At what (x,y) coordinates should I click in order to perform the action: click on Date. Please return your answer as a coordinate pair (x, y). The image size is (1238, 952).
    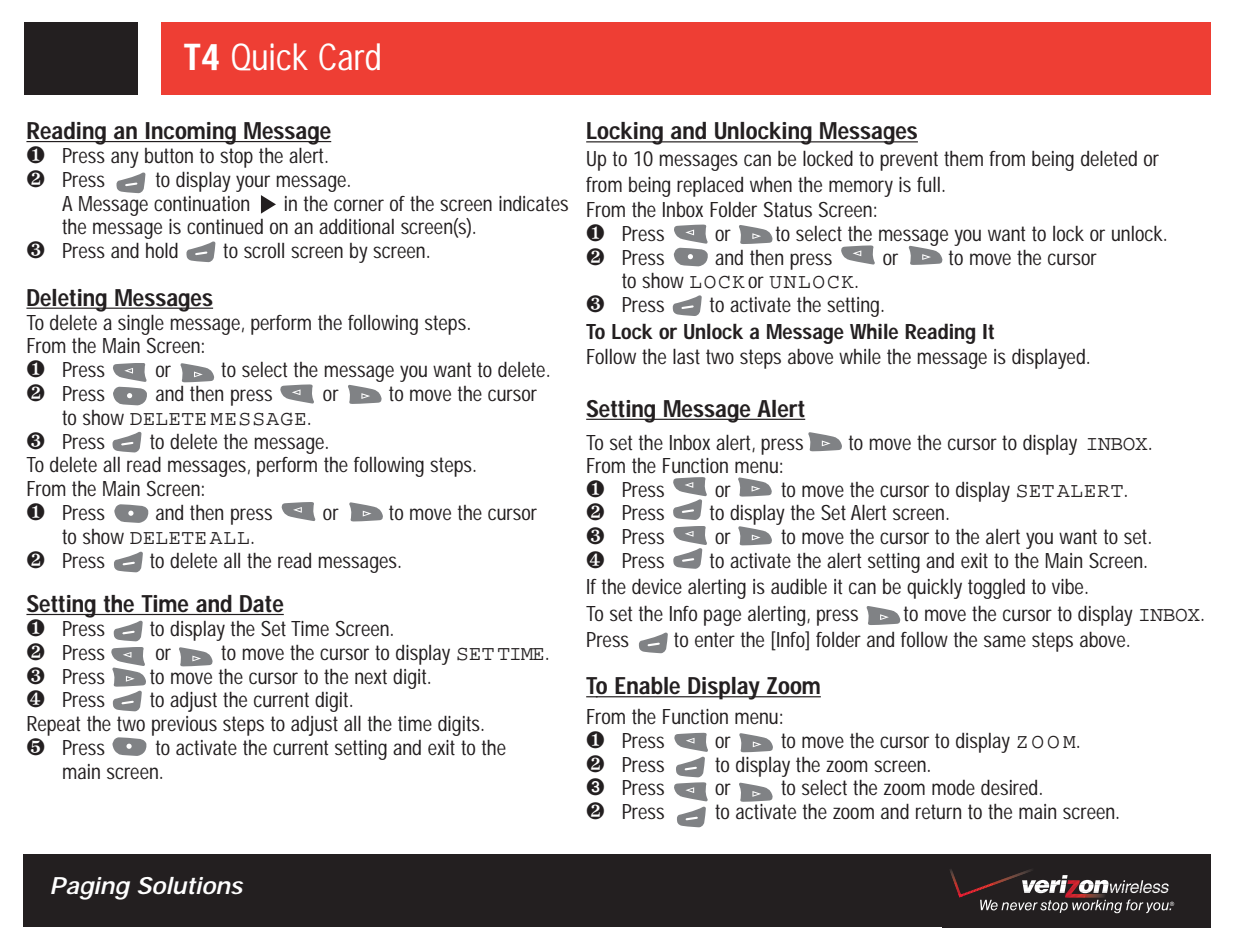
    Looking at the image, I should click on (261, 605).
